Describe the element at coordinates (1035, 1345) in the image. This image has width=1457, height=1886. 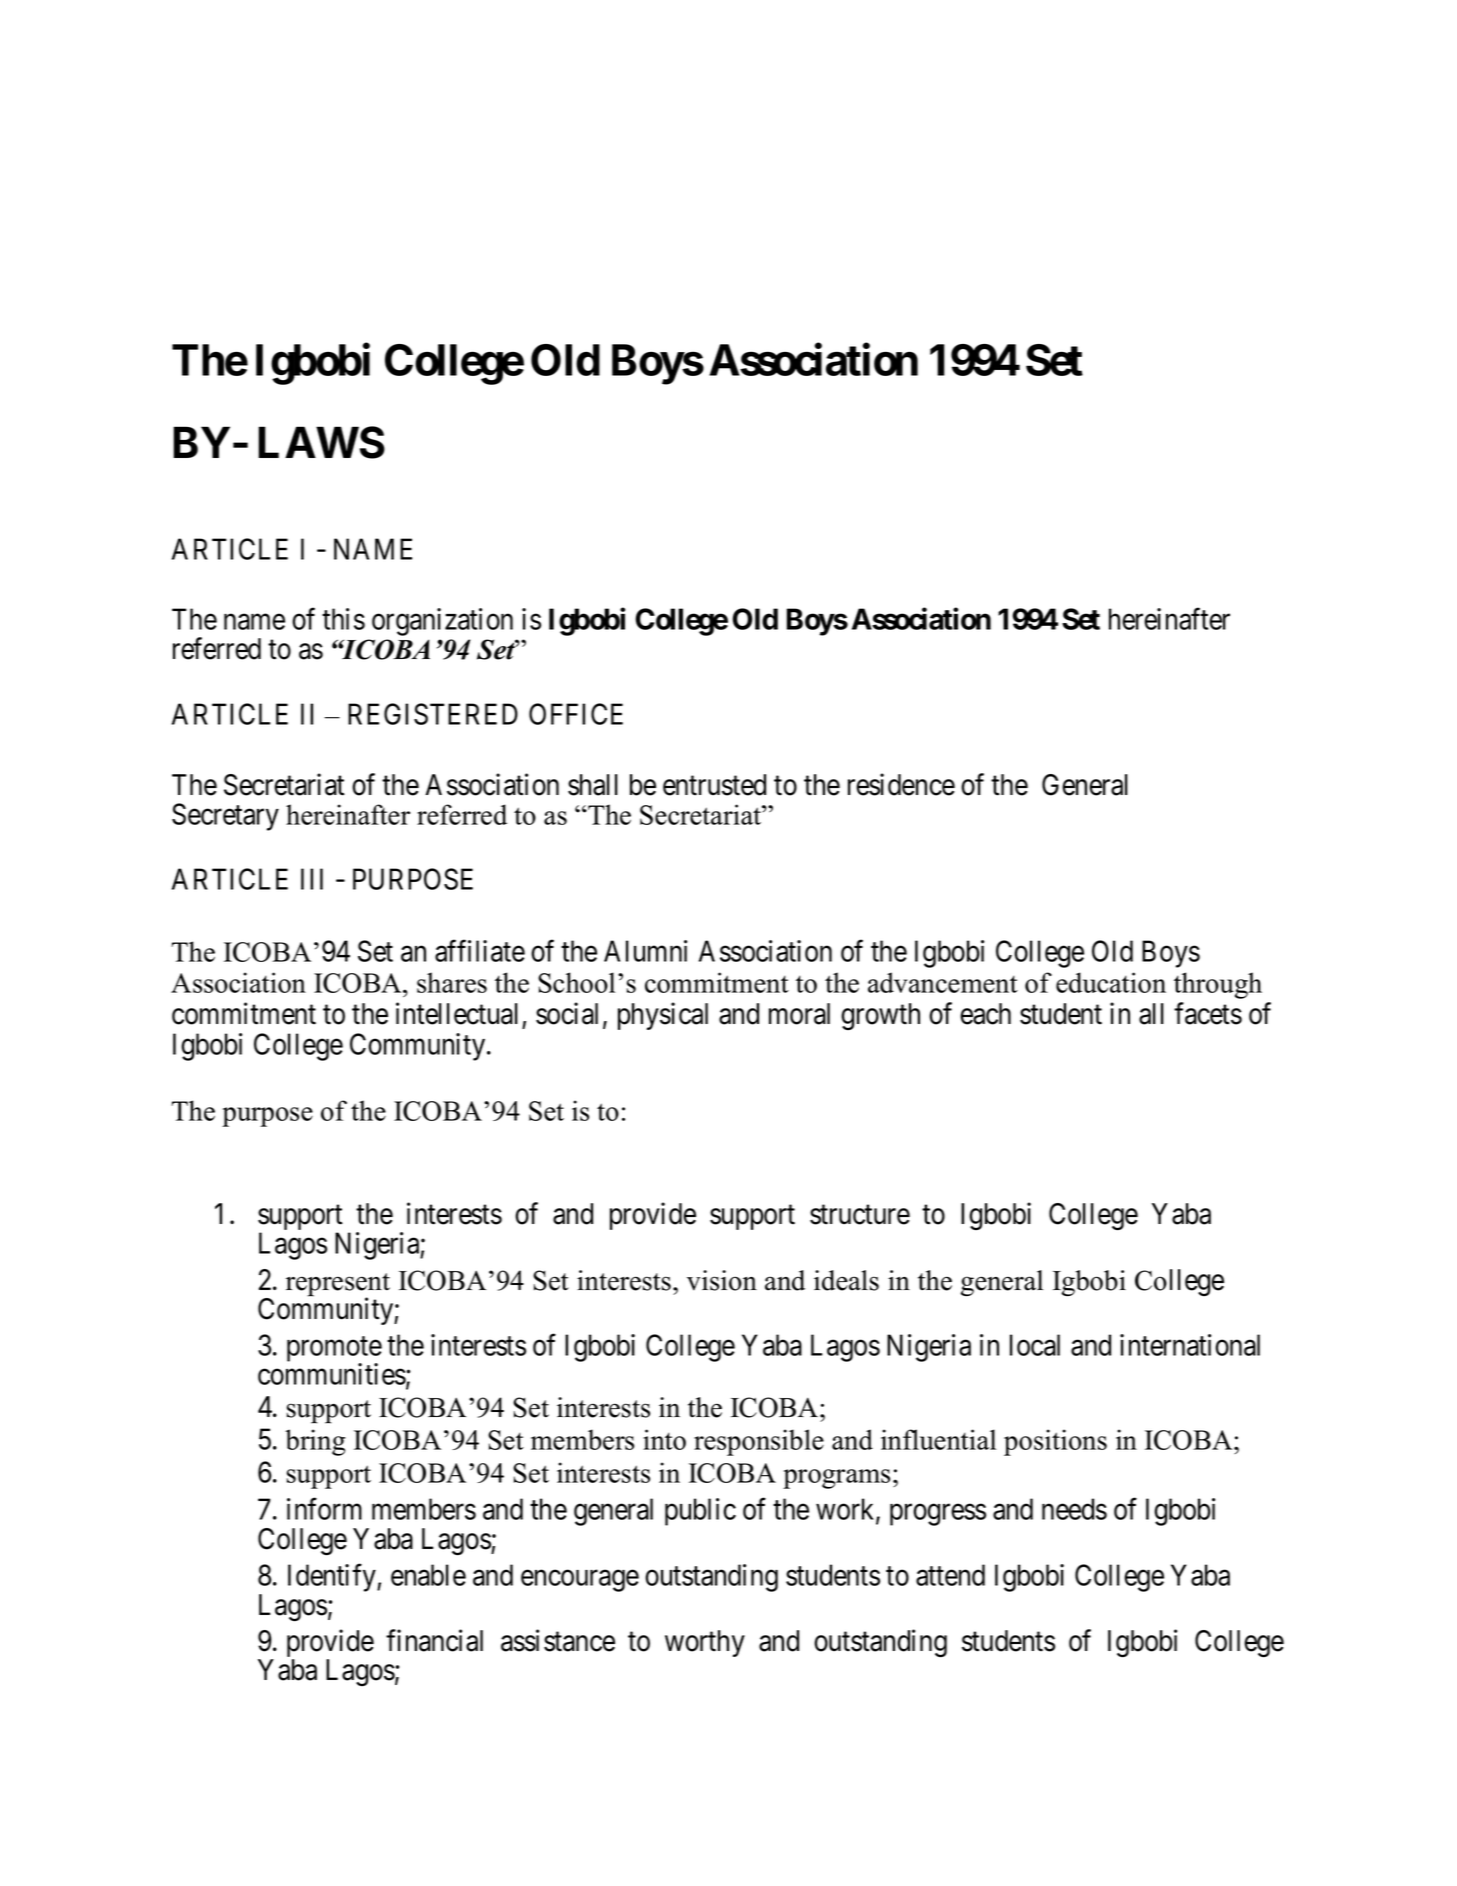
I see `local` at that location.
